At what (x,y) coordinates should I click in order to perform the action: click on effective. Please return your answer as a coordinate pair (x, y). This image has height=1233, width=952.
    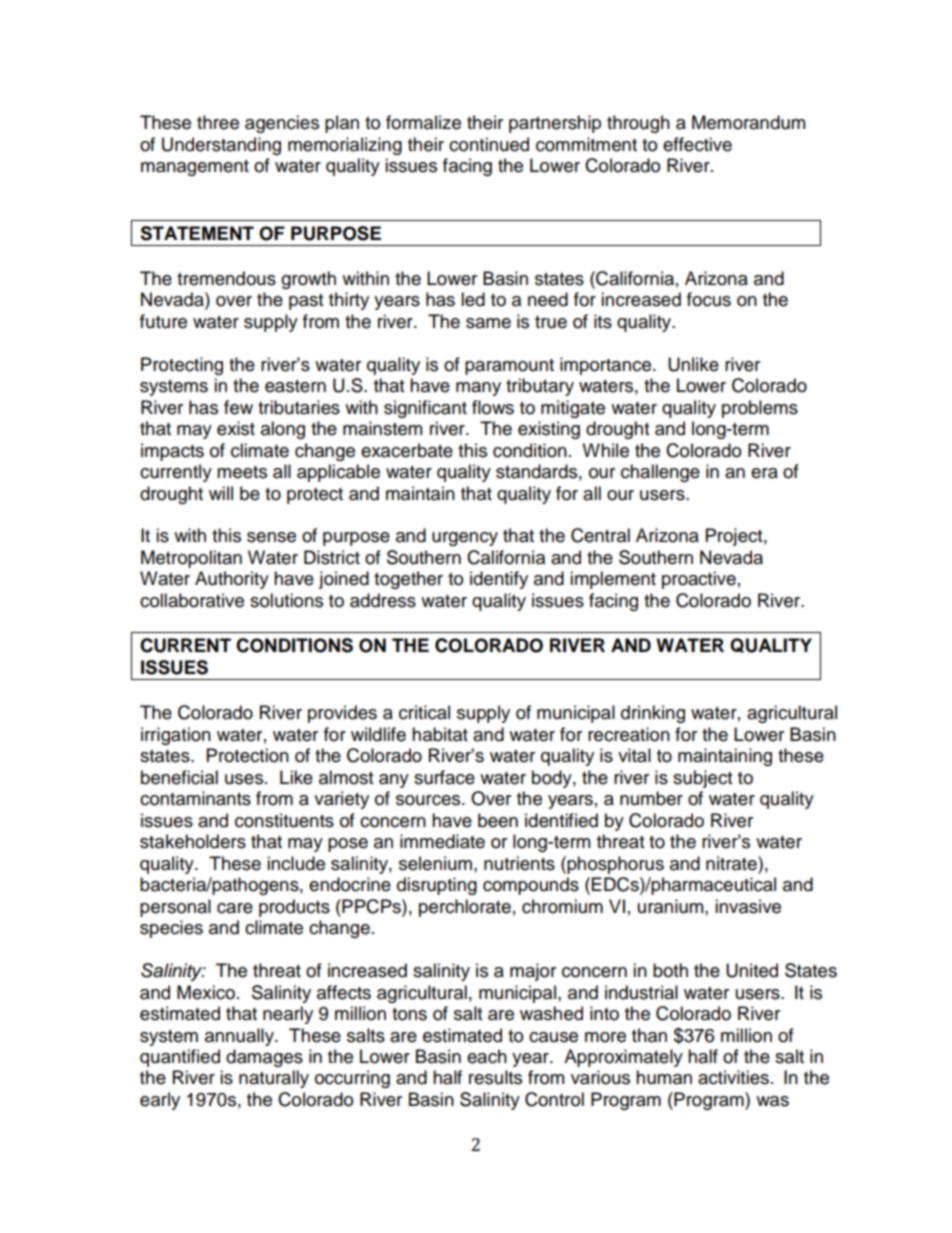
    Looking at the image, I should click on (697, 144).
